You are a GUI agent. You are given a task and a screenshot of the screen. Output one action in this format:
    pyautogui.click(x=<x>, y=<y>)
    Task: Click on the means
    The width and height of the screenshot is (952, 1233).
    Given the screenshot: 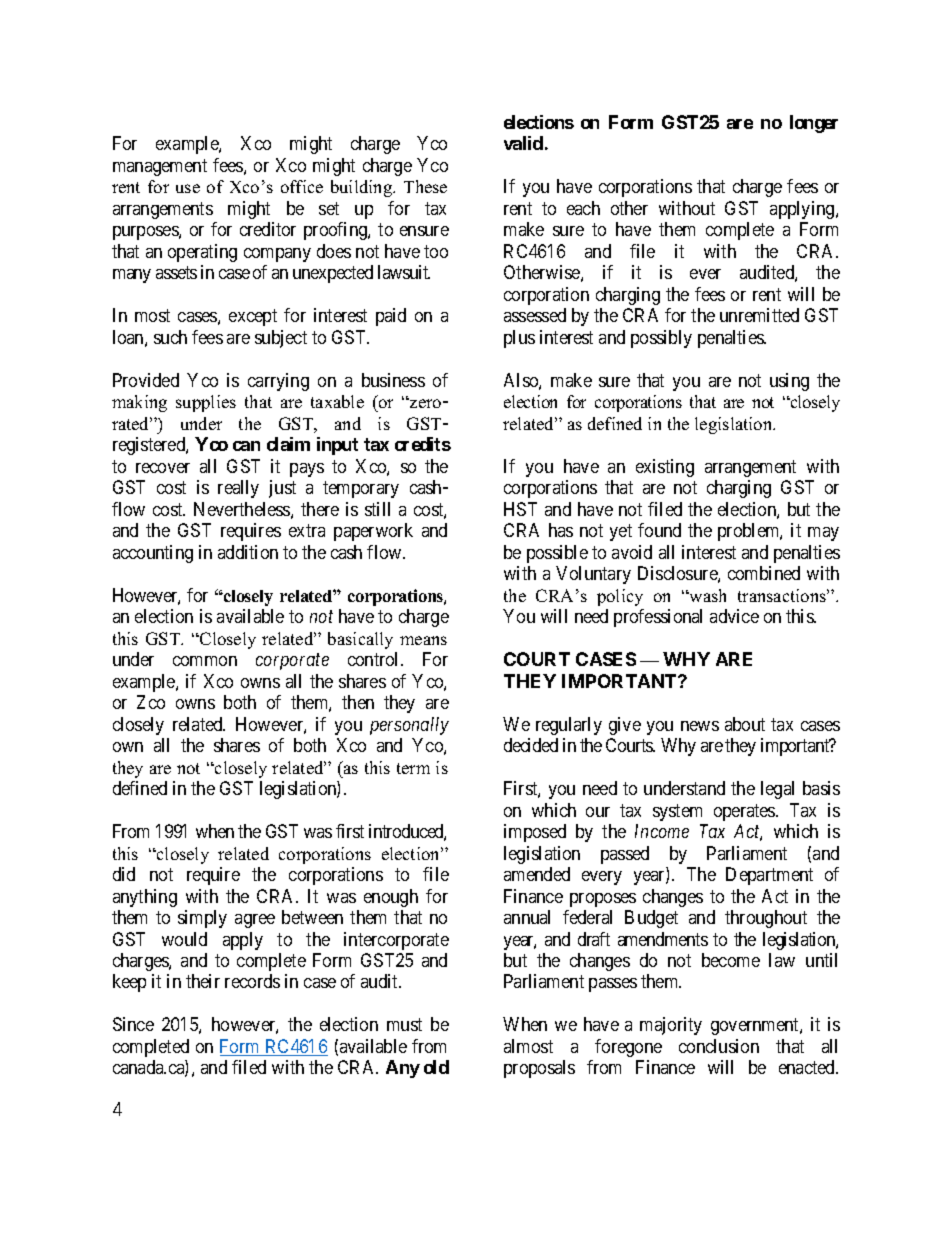 What is the action you would take?
    pyautogui.click(x=423, y=640)
